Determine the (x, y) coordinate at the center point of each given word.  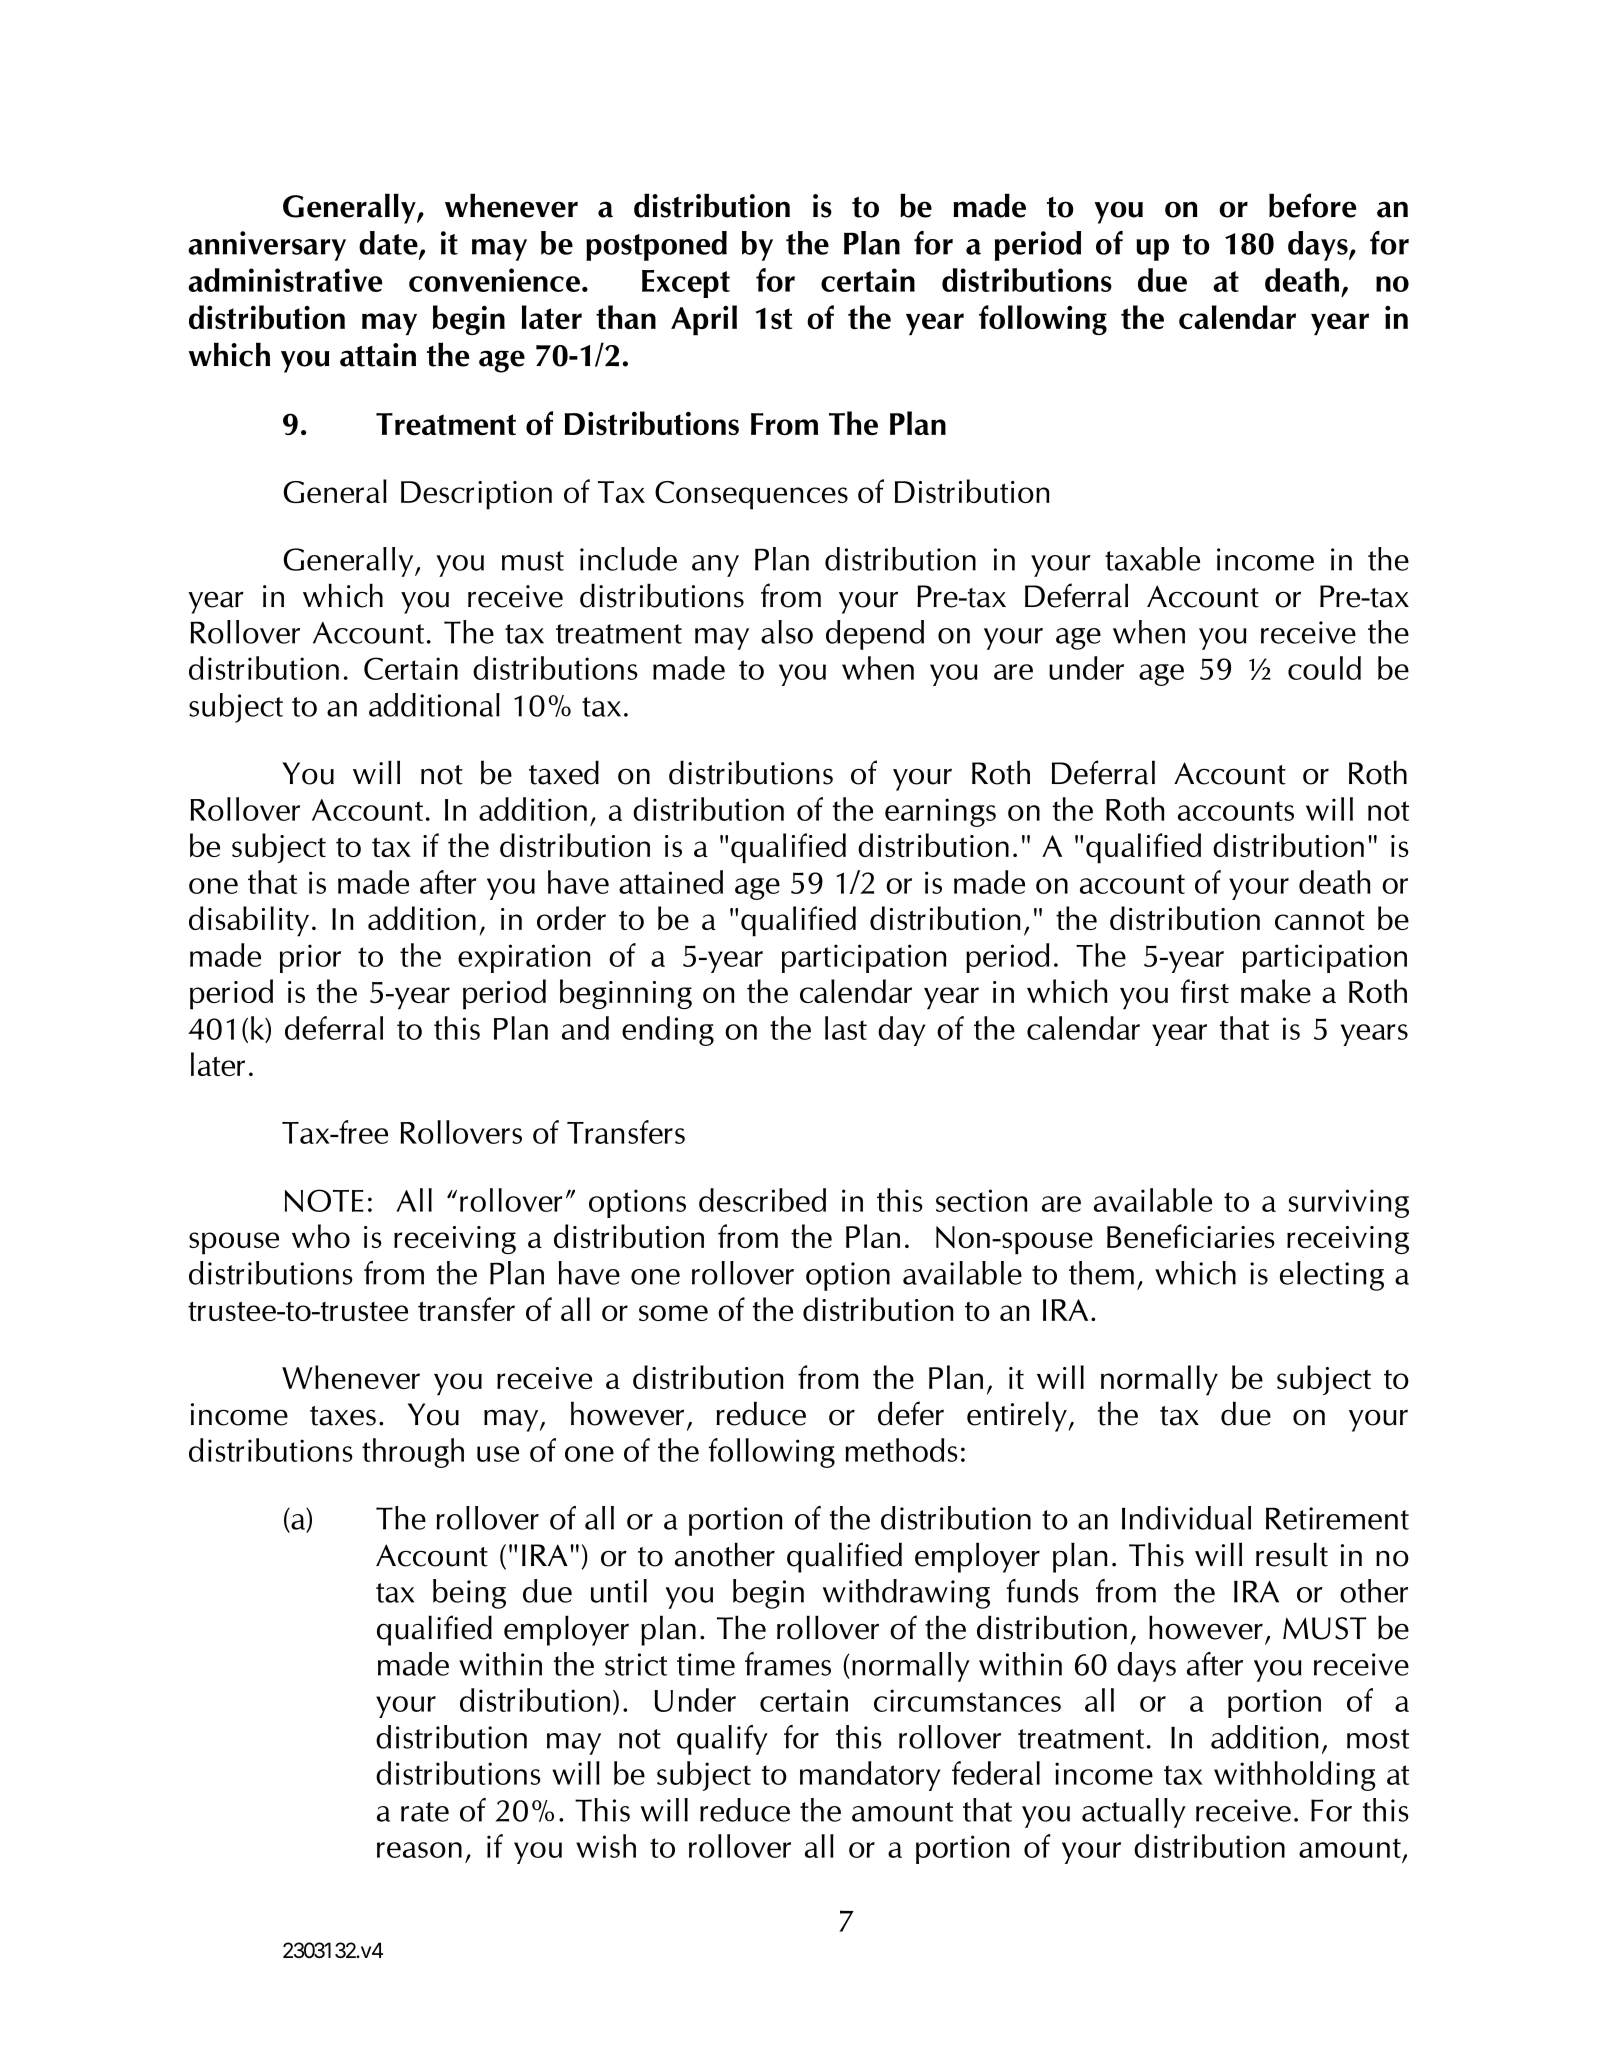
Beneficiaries (1191, 1236)
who (321, 1236)
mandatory (870, 1776)
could (1324, 668)
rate (425, 1812)
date (389, 244)
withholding (1294, 1776)
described (762, 1200)
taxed (564, 772)
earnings (940, 812)
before (1312, 205)
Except (686, 284)
